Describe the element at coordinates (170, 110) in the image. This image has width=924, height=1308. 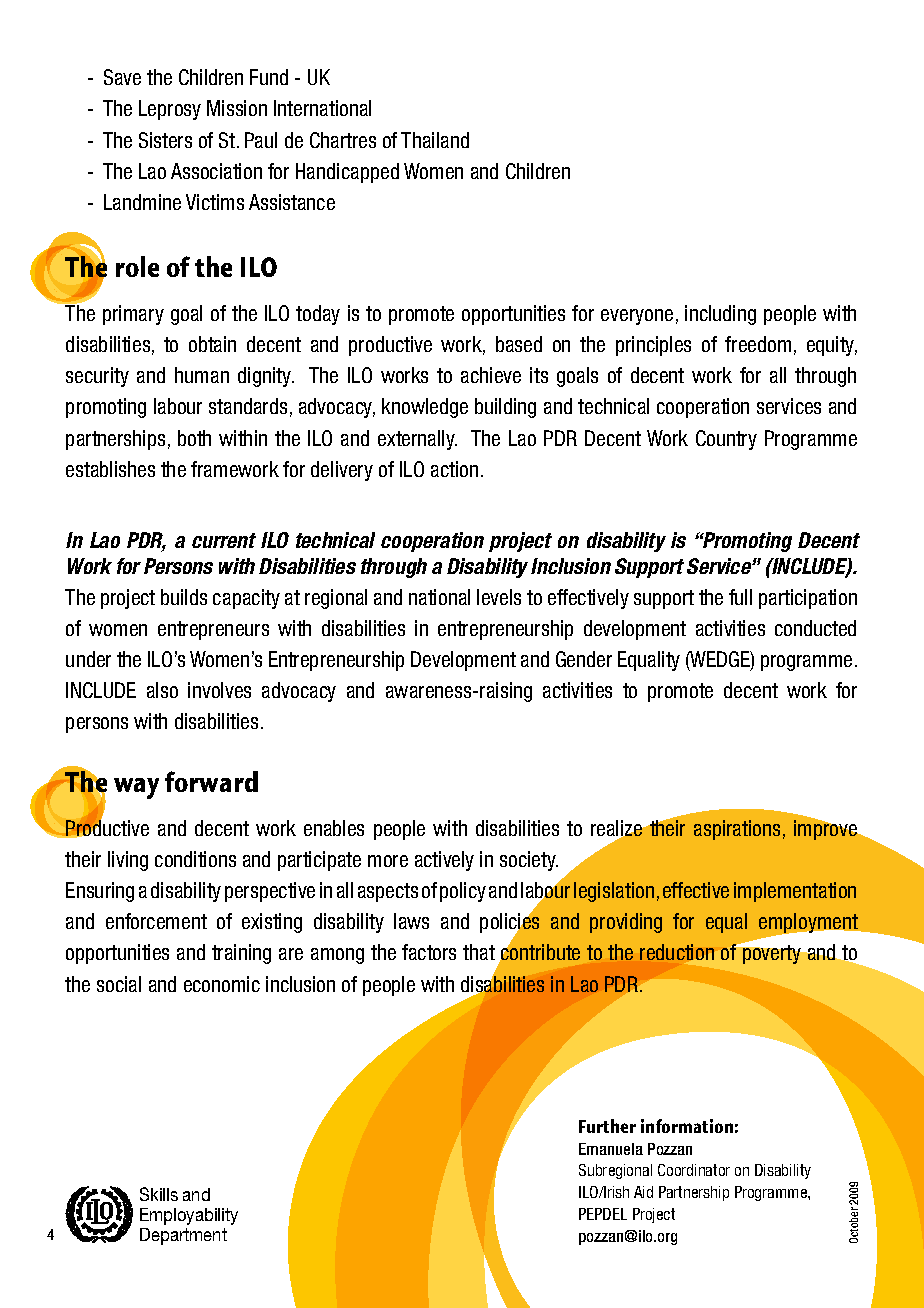
I see `Leprosy` at that location.
